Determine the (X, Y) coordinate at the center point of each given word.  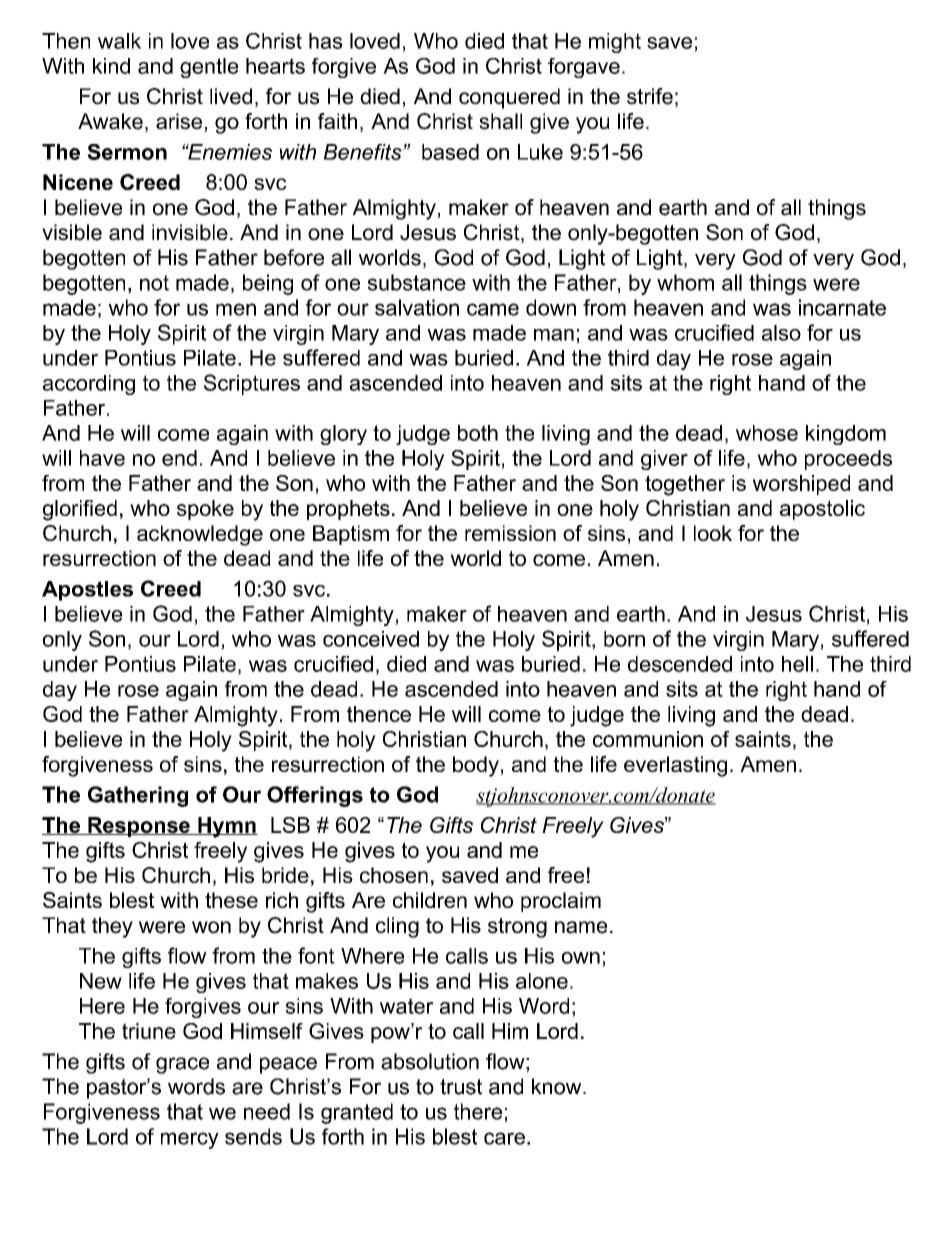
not (154, 283)
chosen (394, 875)
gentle (209, 68)
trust (461, 1087)
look (713, 533)
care (504, 1138)
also (781, 333)
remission (510, 533)
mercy (190, 1140)
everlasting (675, 766)
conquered (509, 98)
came (493, 309)
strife (650, 96)
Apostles (87, 591)
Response (139, 827)
